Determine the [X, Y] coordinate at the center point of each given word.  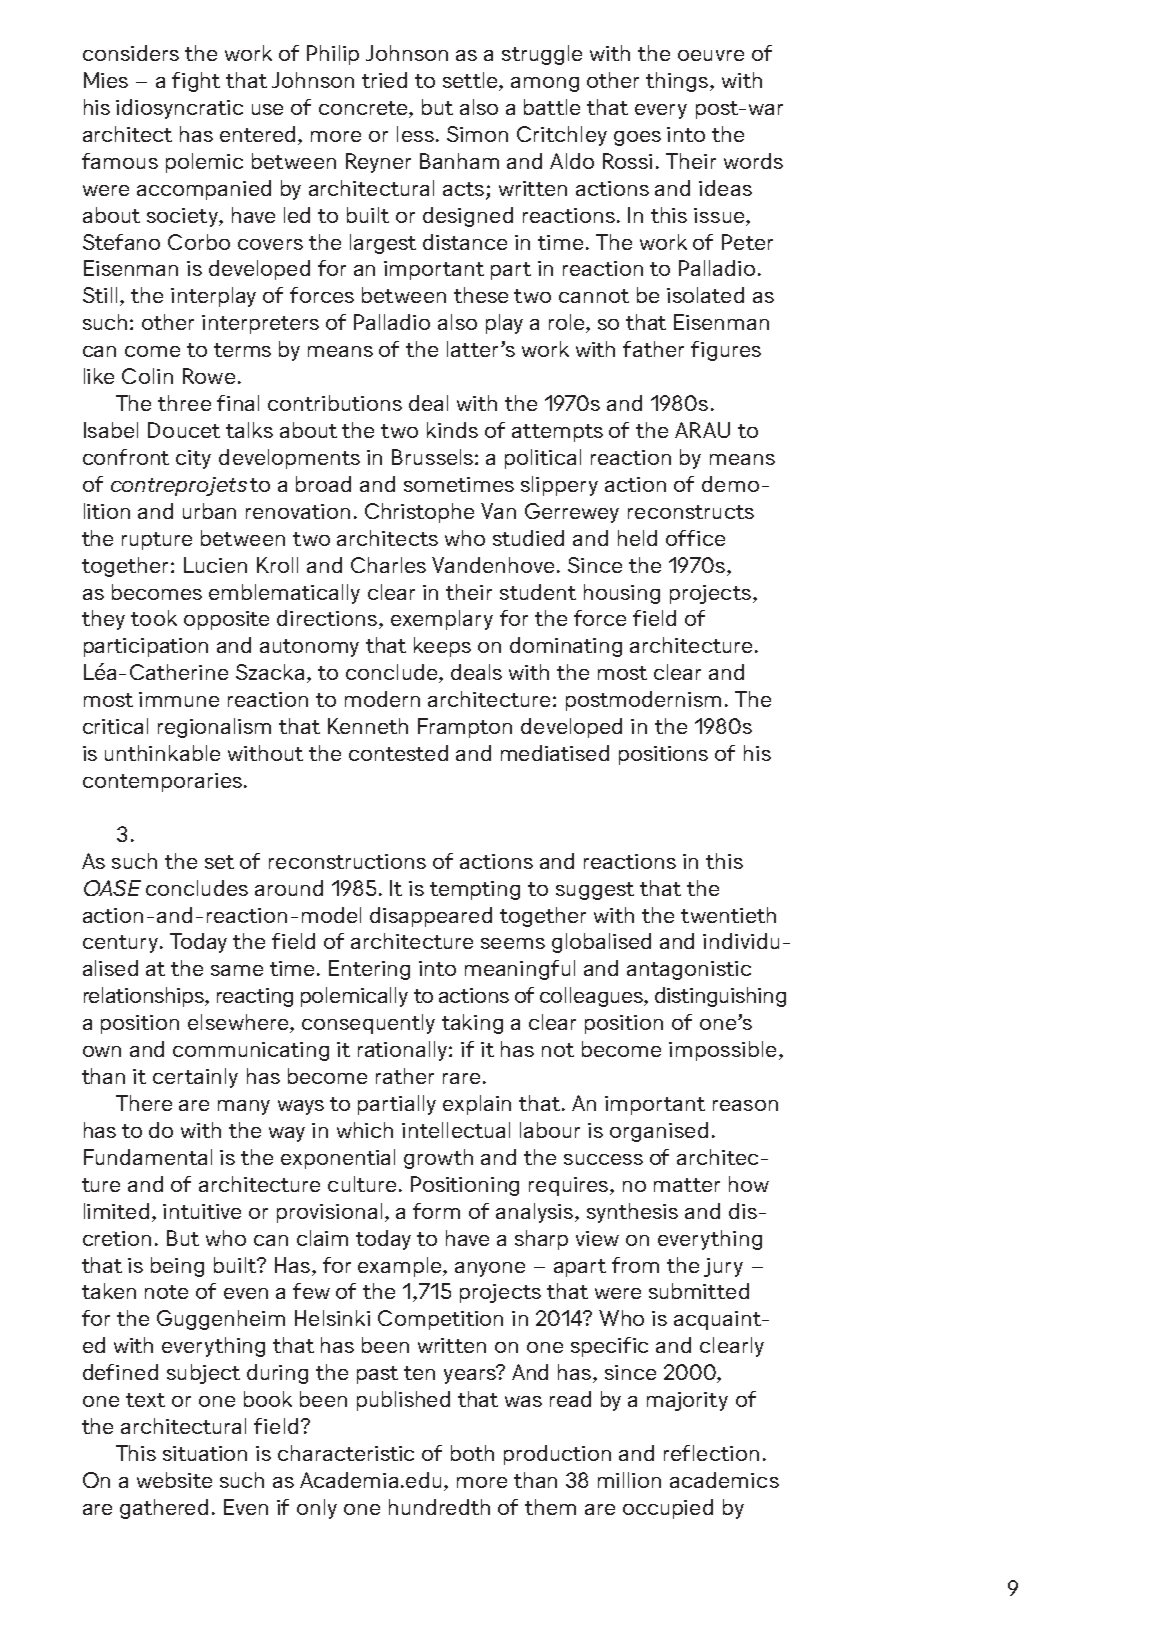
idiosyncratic [179, 109]
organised [659, 1132]
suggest [595, 891]
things [678, 82]
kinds [452, 430]
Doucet [184, 430]
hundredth [439, 1507]
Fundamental [148, 1157]
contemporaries [162, 782]
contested [398, 753]
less [415, 134]
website [174, 1480]
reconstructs [691, 512]
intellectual [456, 1130]
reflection [711, 1453]
